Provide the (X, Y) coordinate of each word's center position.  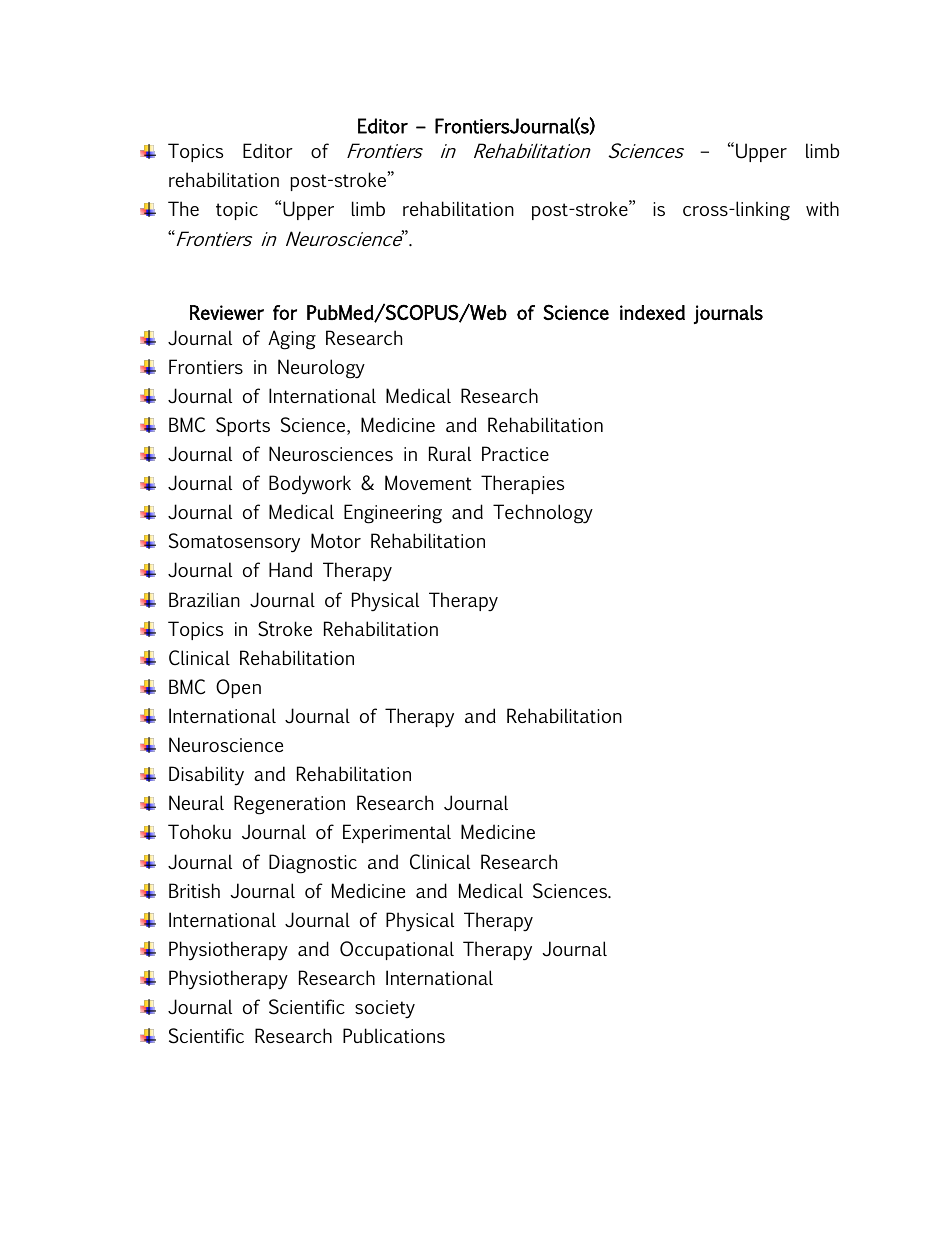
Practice (515, 453)
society (385, 1009)
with (822, 208)
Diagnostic (313, 864)
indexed (652, 312)
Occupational (397, 950)
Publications (394, 1035)
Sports (243, 426)
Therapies (522, 484)
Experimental (397, 833)
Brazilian (204, 599)
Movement (428, 482)
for (285, 312)
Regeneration (289, 805)
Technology (543, 514)
